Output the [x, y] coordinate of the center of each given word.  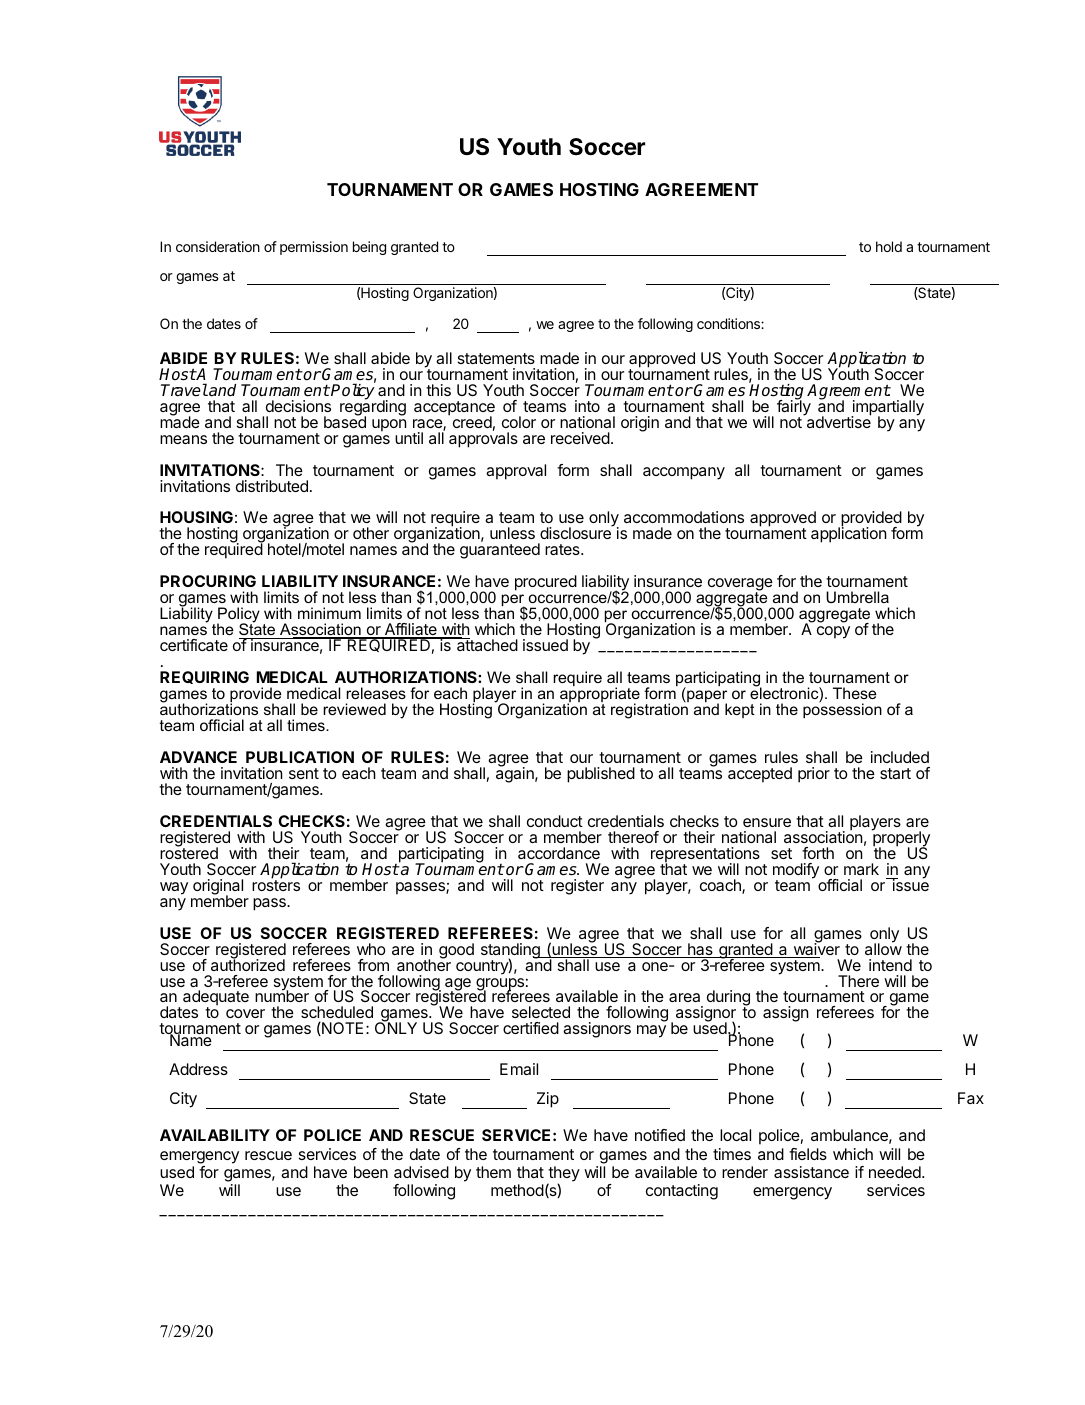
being [369, 248]
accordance [559, 853]
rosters [276, 884]
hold [889, 246]
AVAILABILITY [215, 1135]
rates [563, 549]
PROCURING [208, 581]
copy [833, 632]
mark [861, 869]
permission [314, 248]
